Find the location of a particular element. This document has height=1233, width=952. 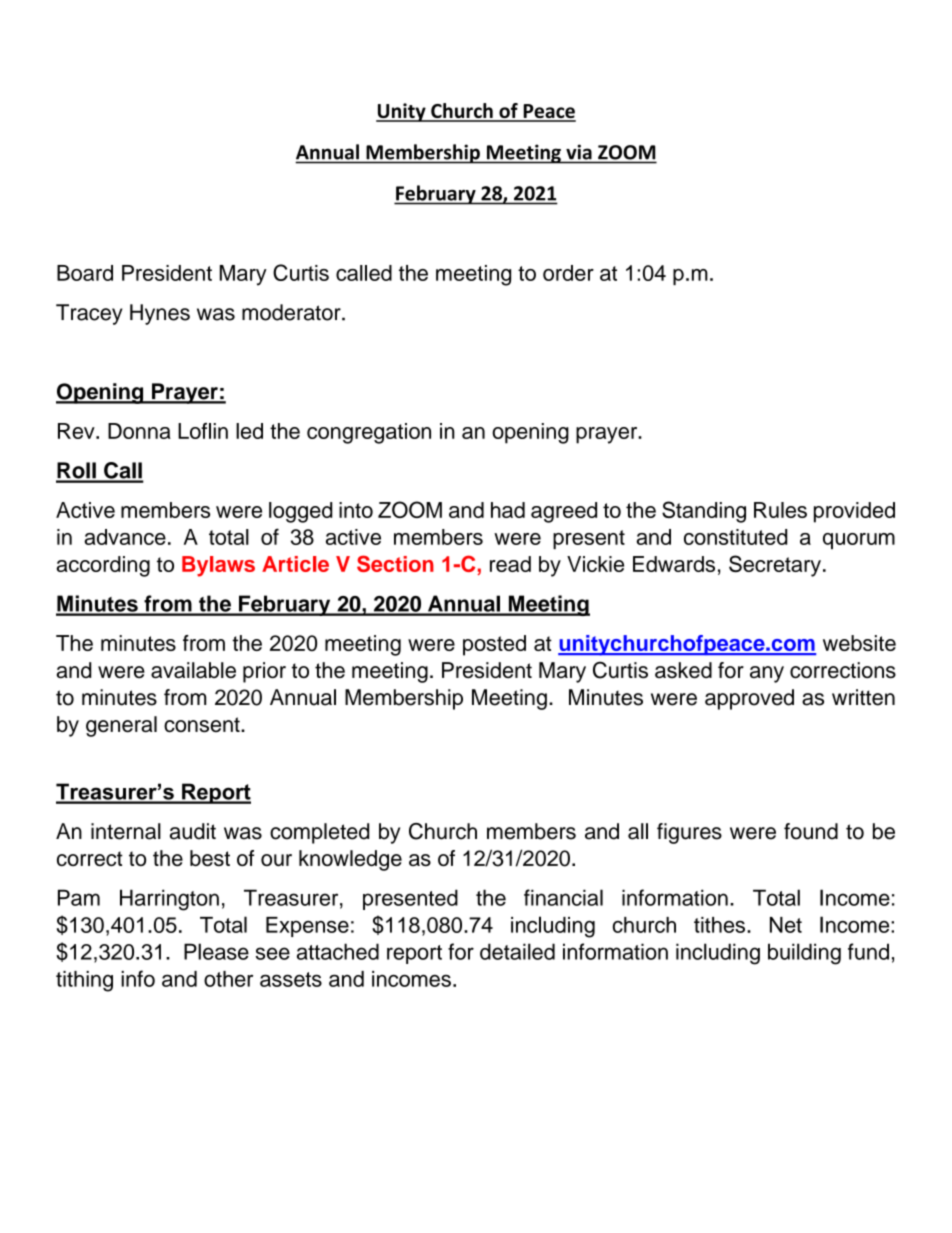

order is located at coordinates (568, 273).
